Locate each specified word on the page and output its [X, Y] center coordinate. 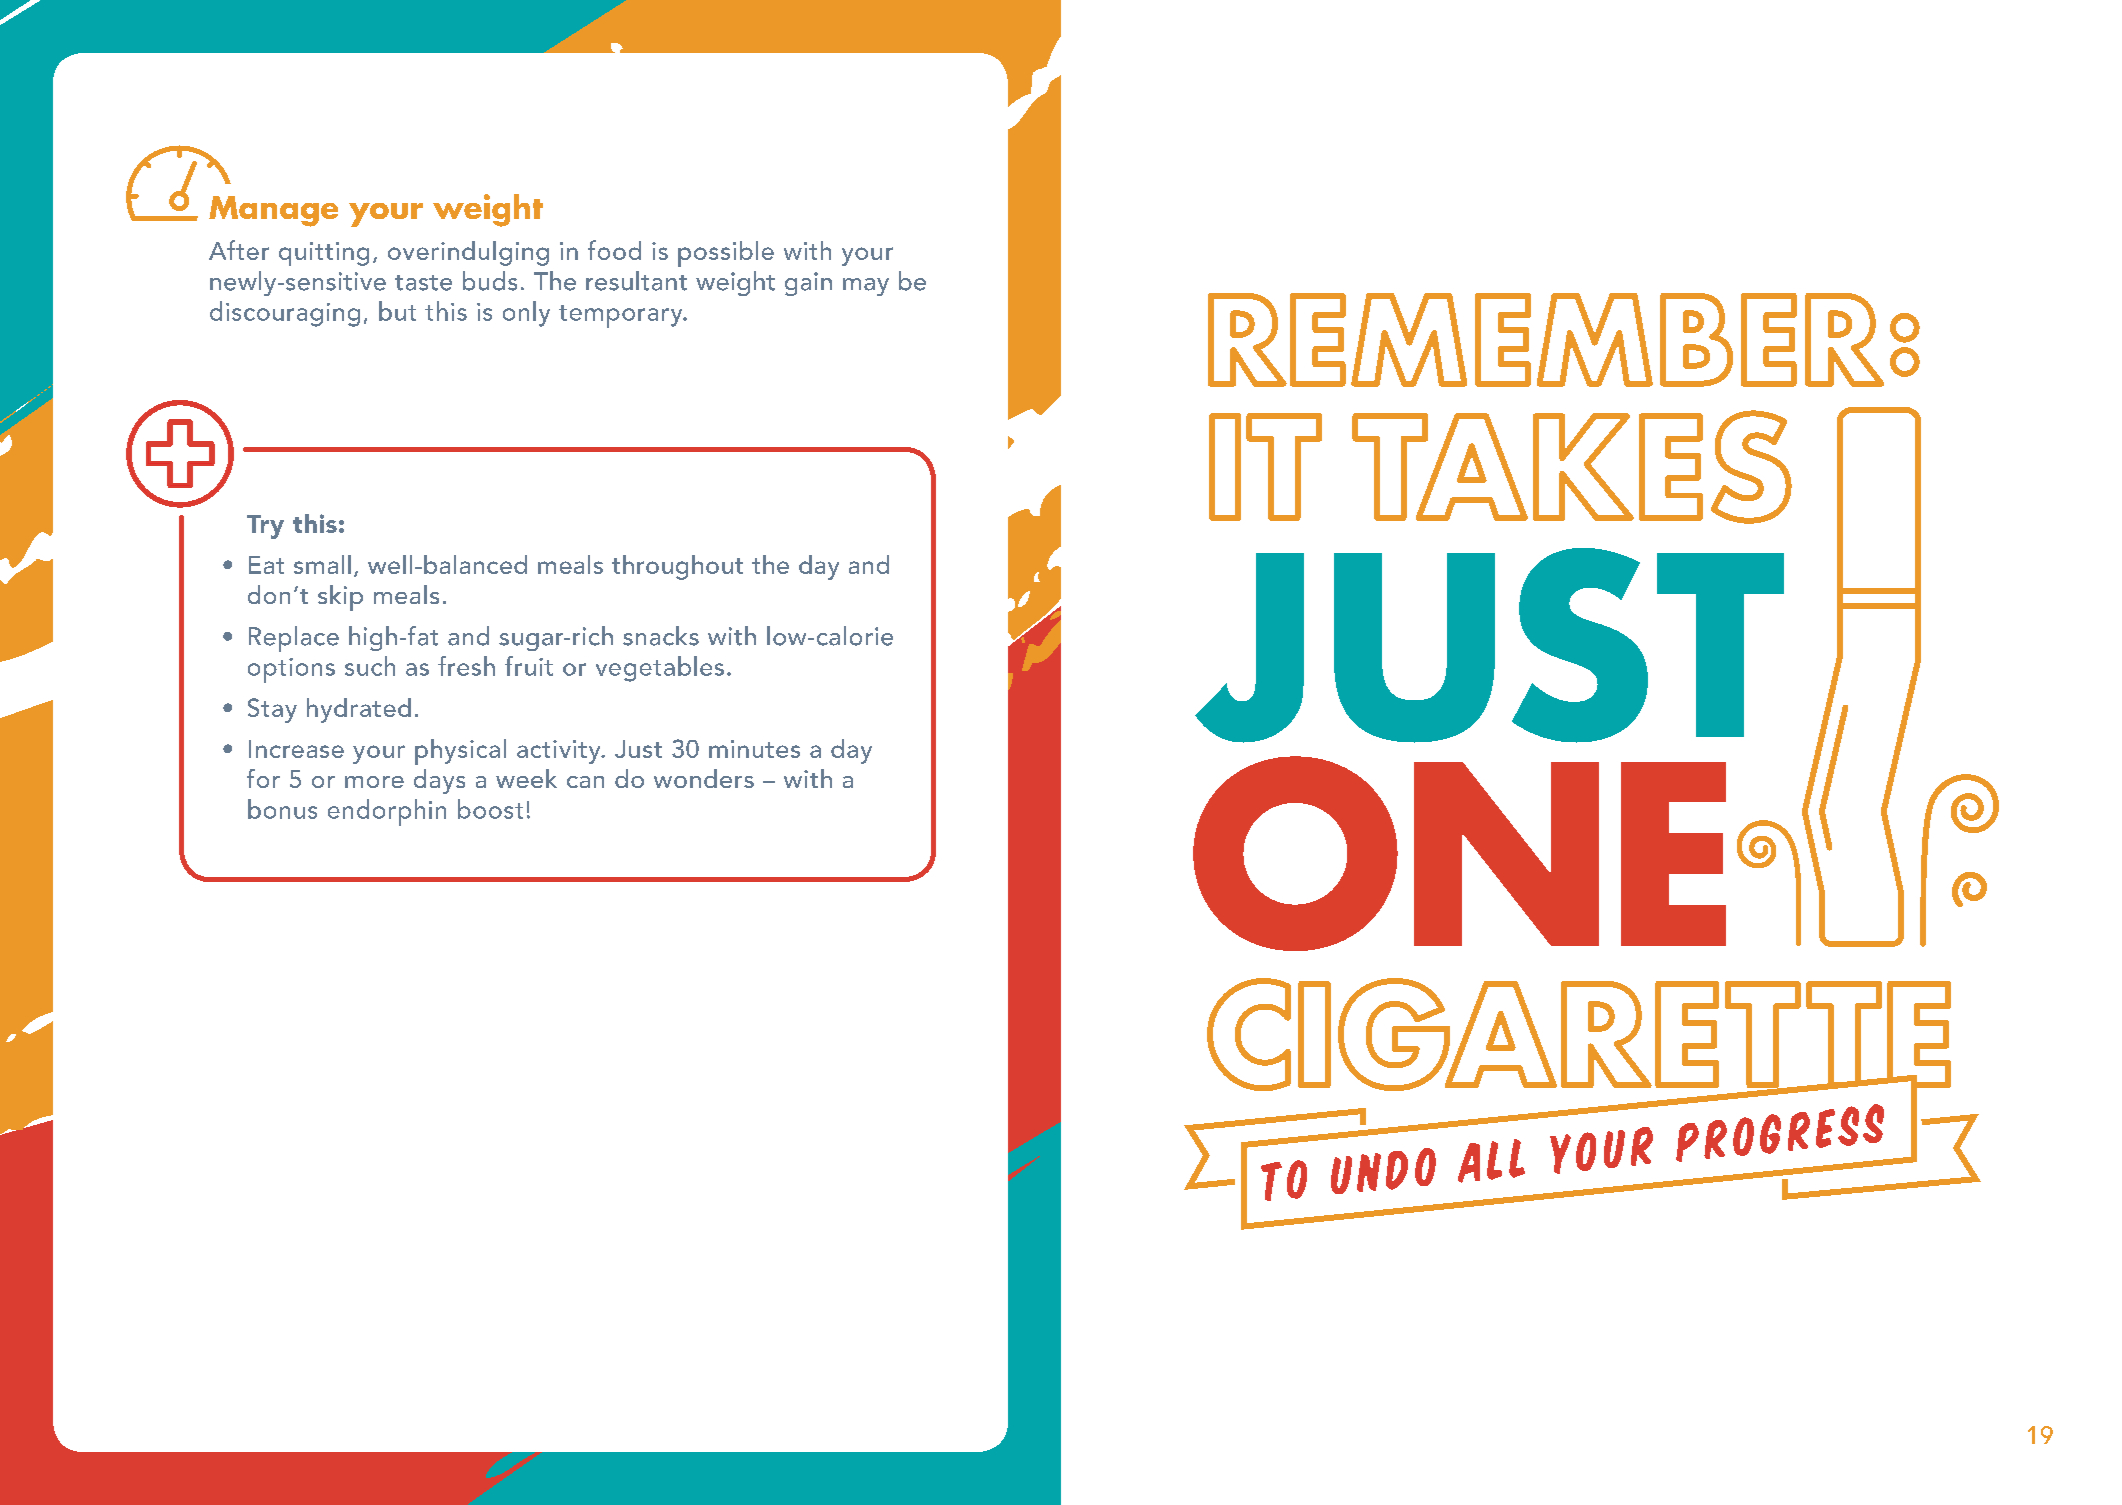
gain [808, 284]
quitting [324, 254]
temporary [622, 316]
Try [265, 527]
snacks [661, 636]
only [526, 314]
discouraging [285, 314]
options [291, 670]
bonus [282, 809]
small [322, 564]
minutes [754, 749]
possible [726, 254]
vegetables [660, 669]
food [614, 250]
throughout [677, 567]
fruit [529, 666]
